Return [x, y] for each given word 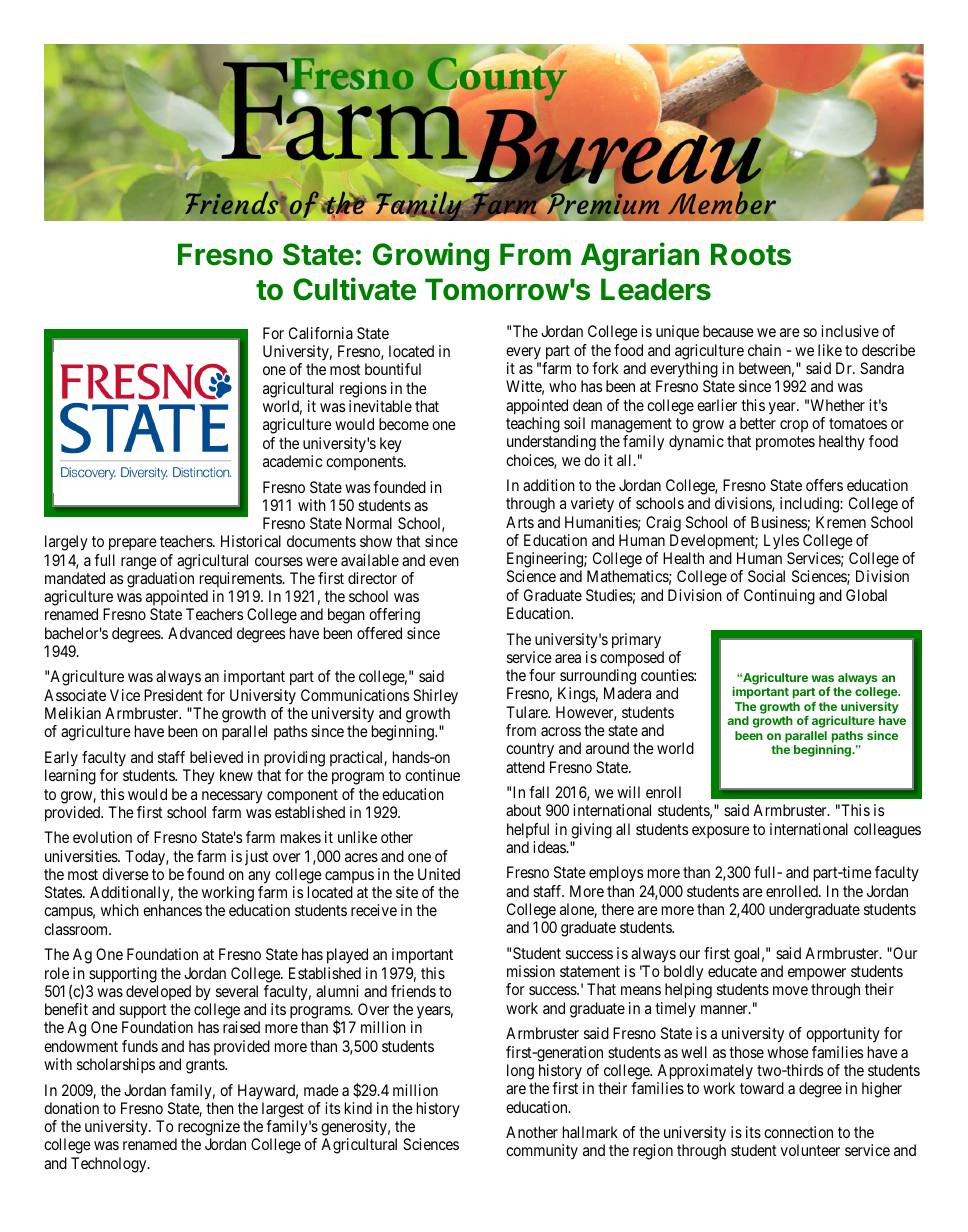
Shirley [435, 697]
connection [798, 1132]
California [321, 333]
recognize [209, 1128]
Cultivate [354, 289]
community [542, 1151]
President [173, 695]
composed [632, 659]
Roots [751, 254]
